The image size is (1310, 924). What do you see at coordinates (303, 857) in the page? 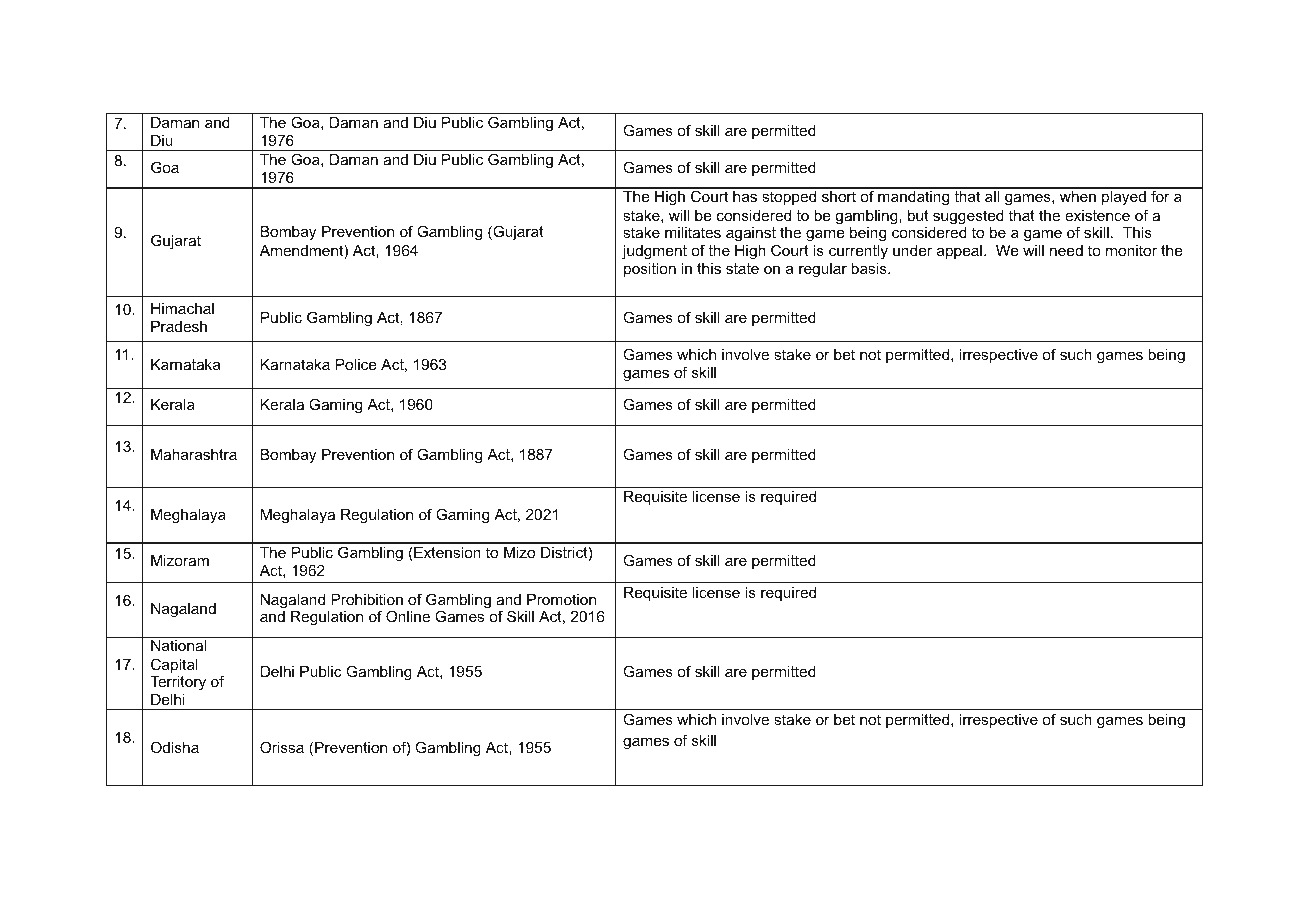
I see `rights` at bounding box center [303, 857].
